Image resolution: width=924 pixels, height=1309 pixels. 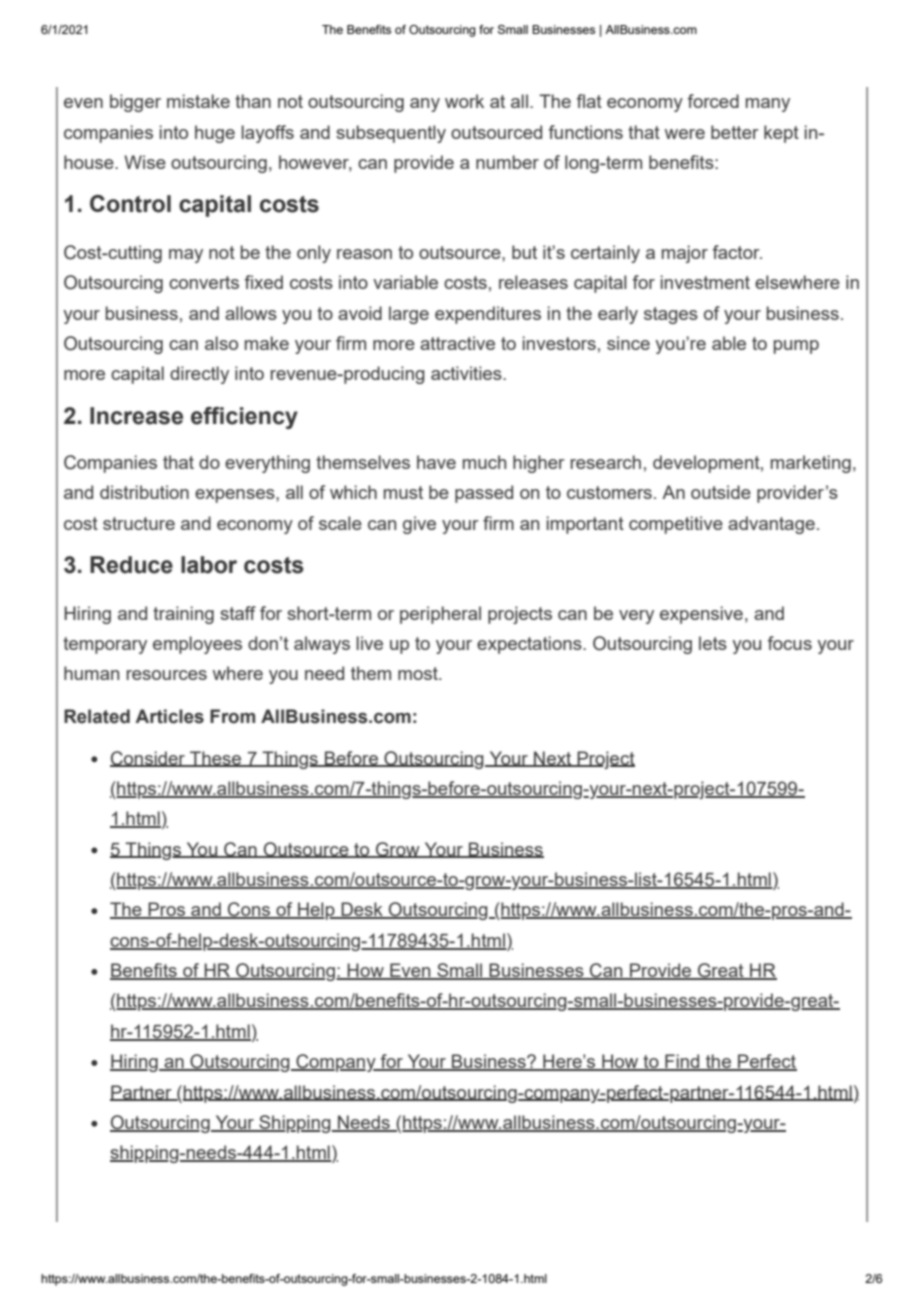 What do you see at coordinates (682, 1062) in the page?
I see `Find` at bounding box center [682, 1062].
